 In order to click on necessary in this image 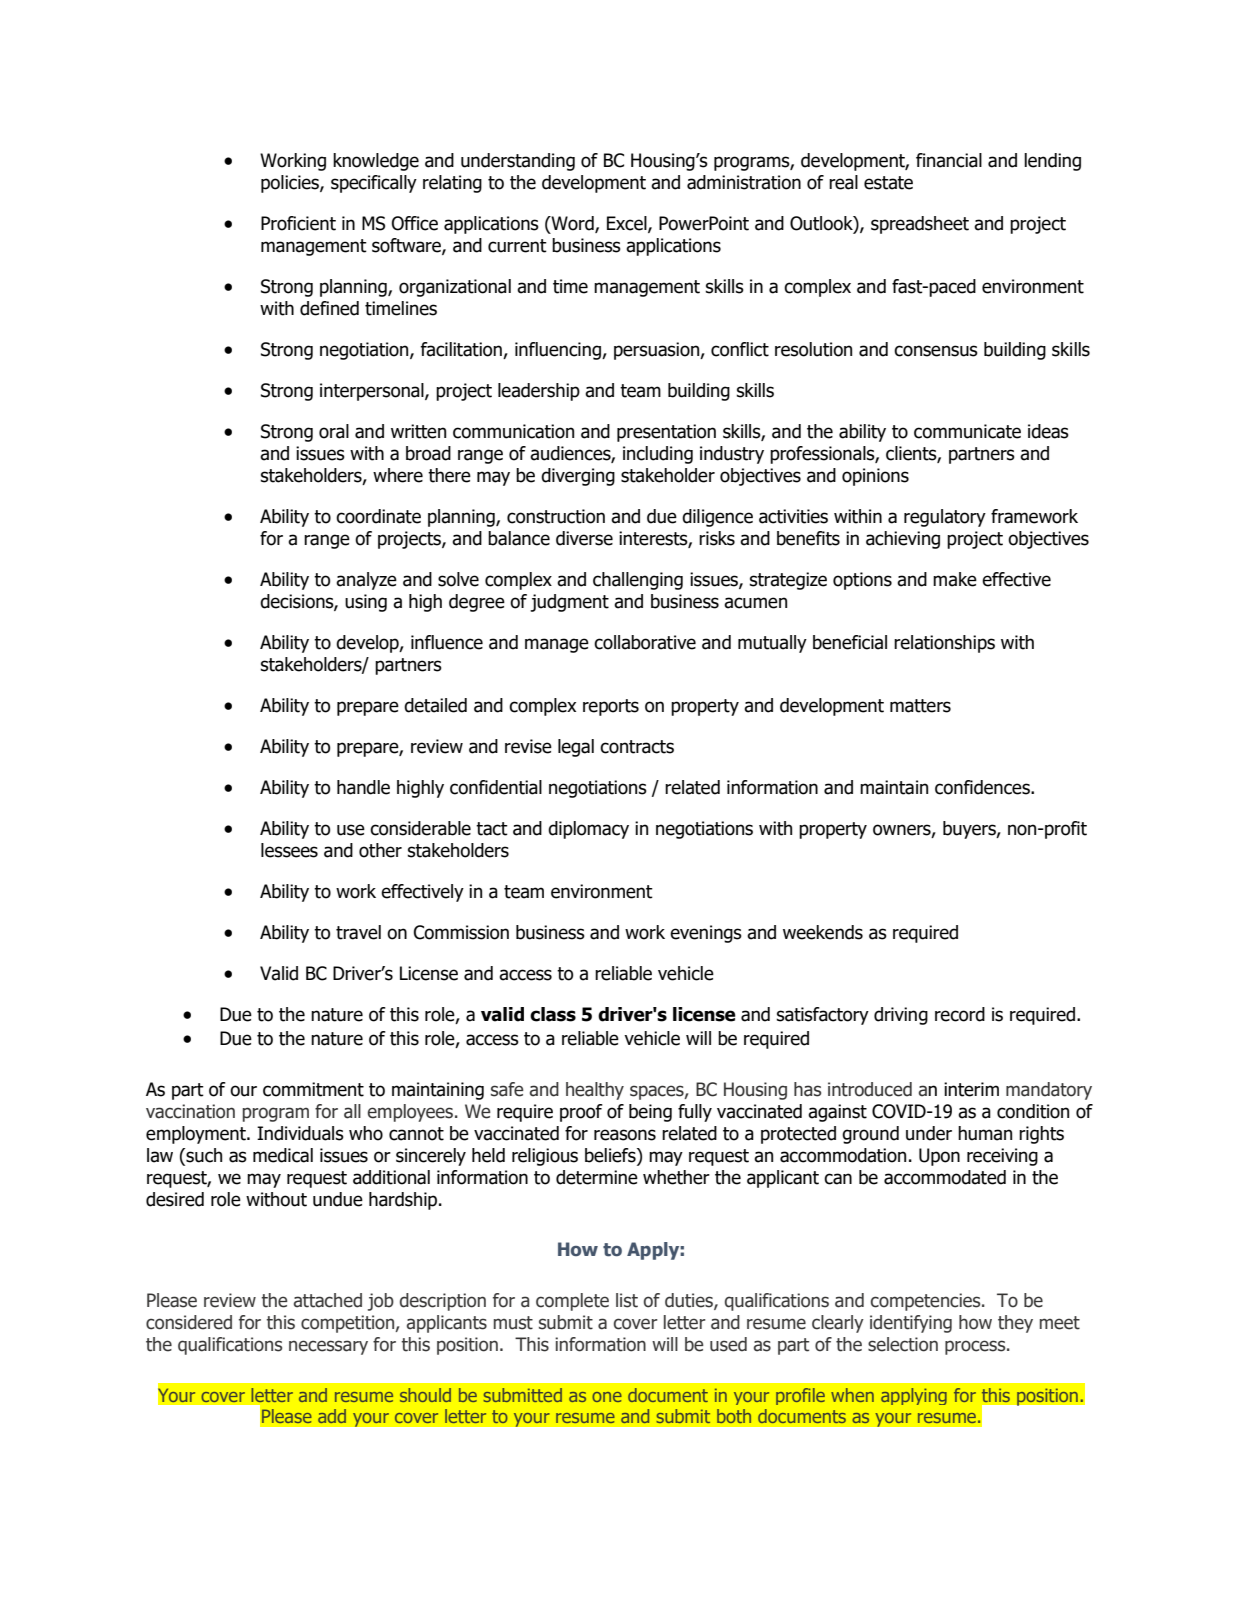, I will do `click(328, 1347)`.
